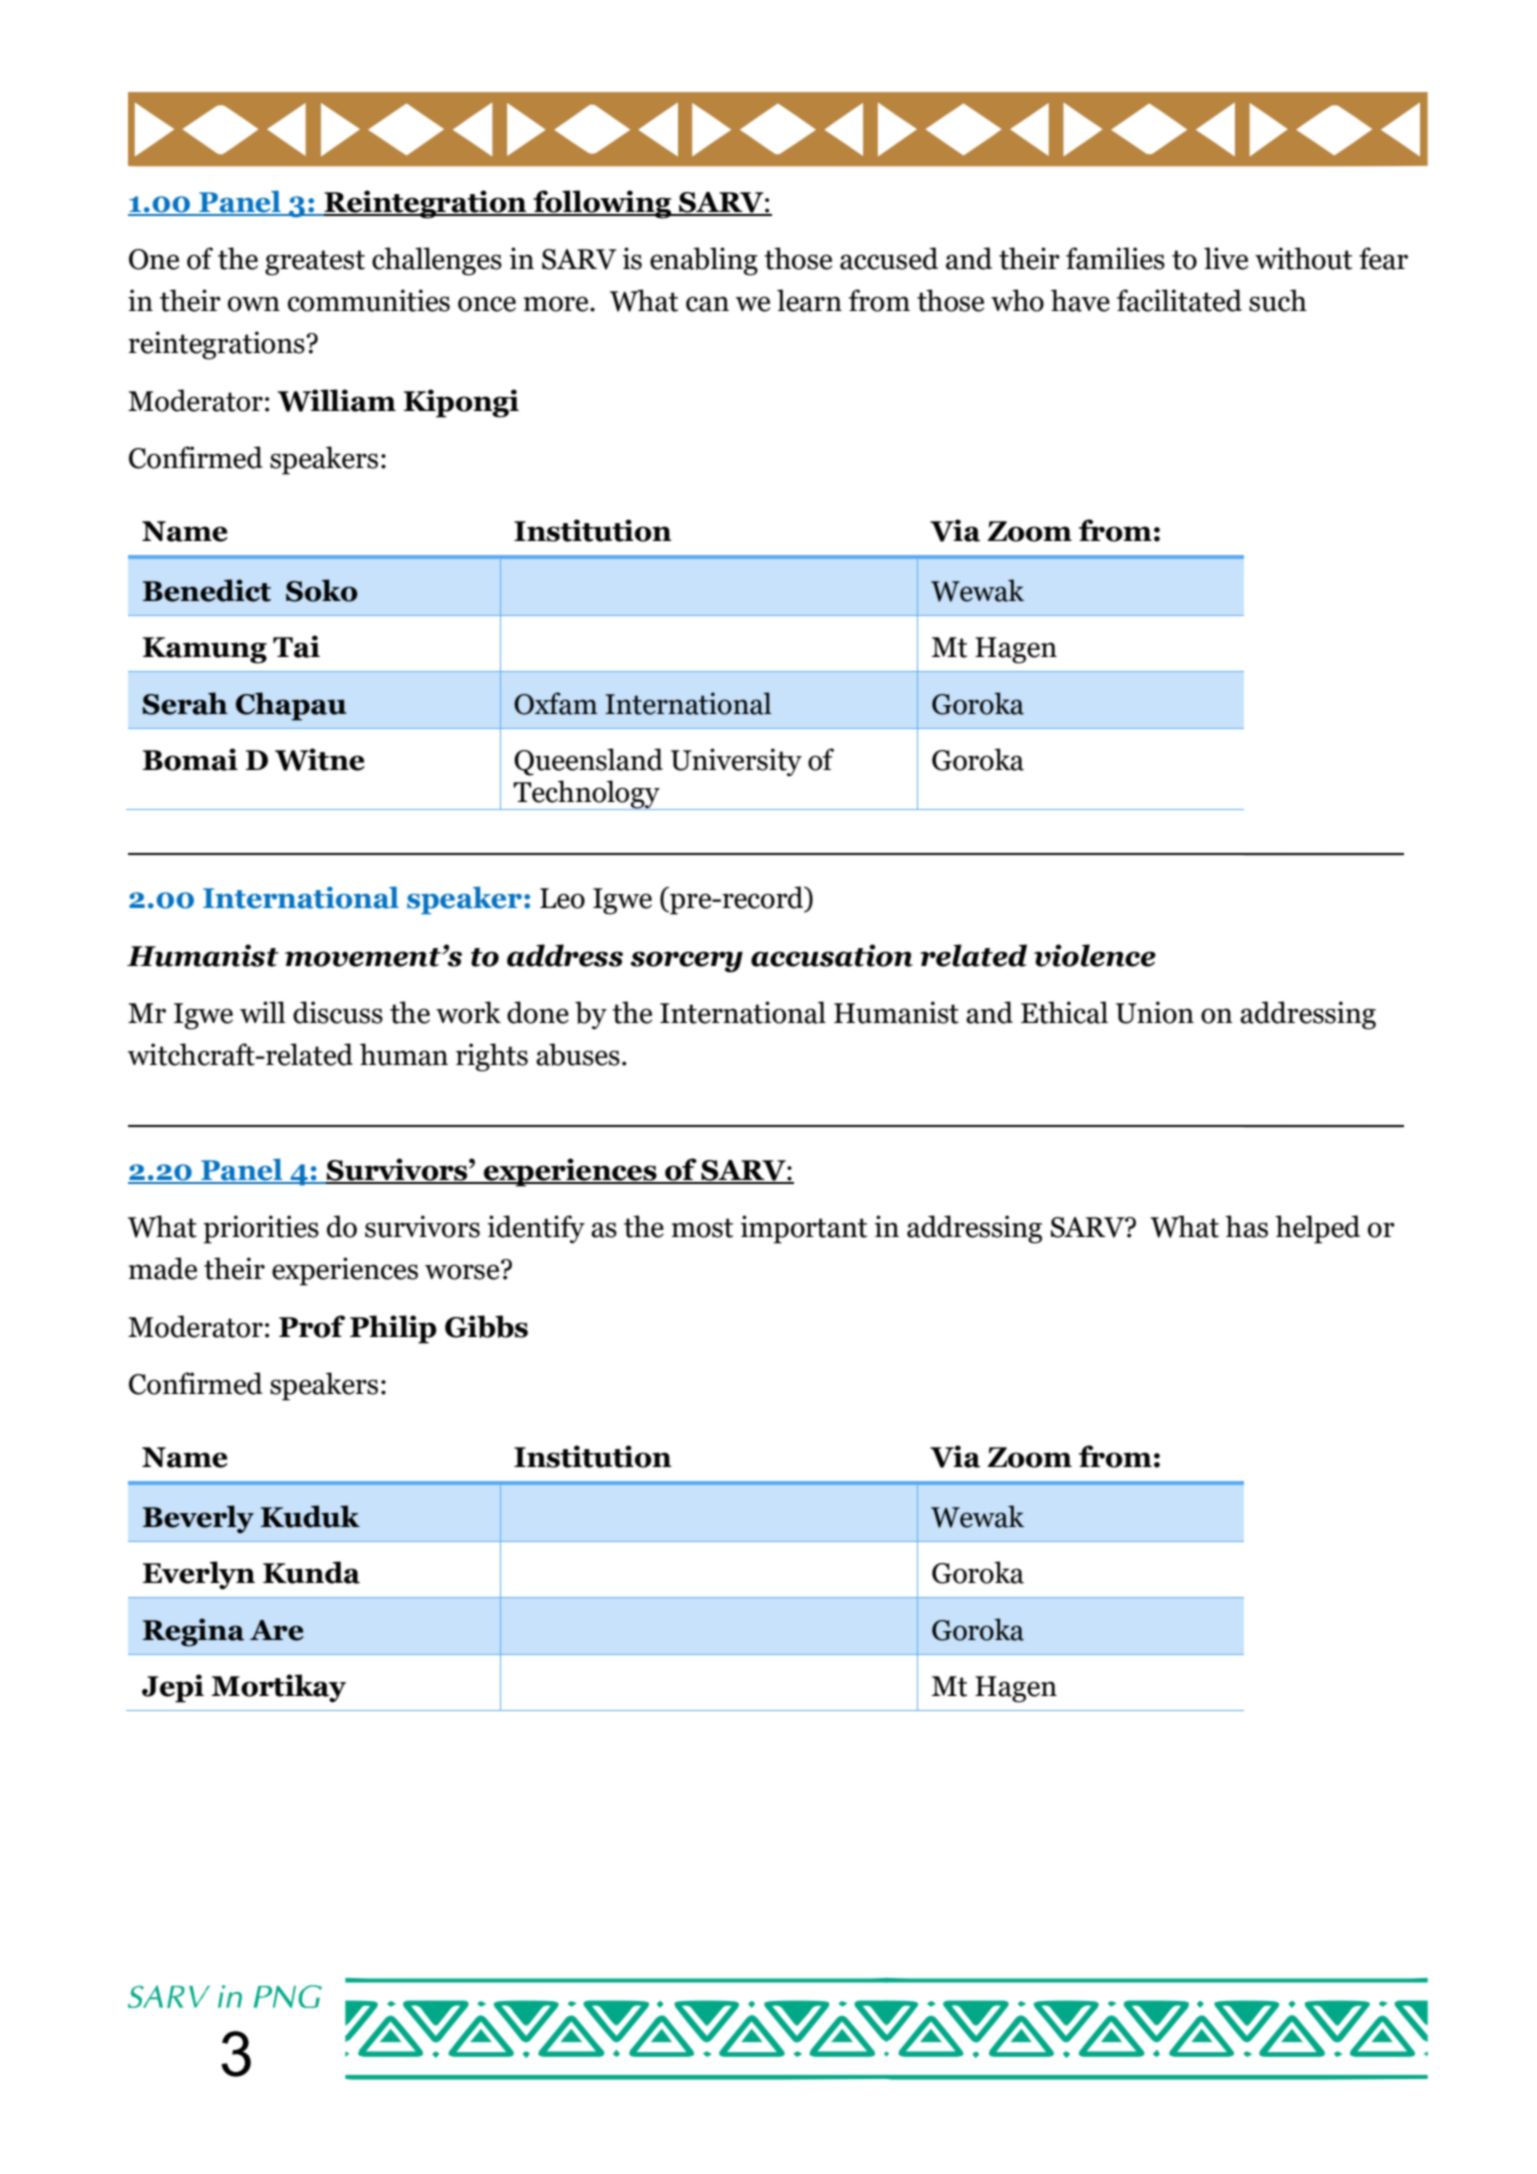  What do you see at coordinates (277, 1630) in the document?
I see `Are` at bounding box center [277, 1630].
